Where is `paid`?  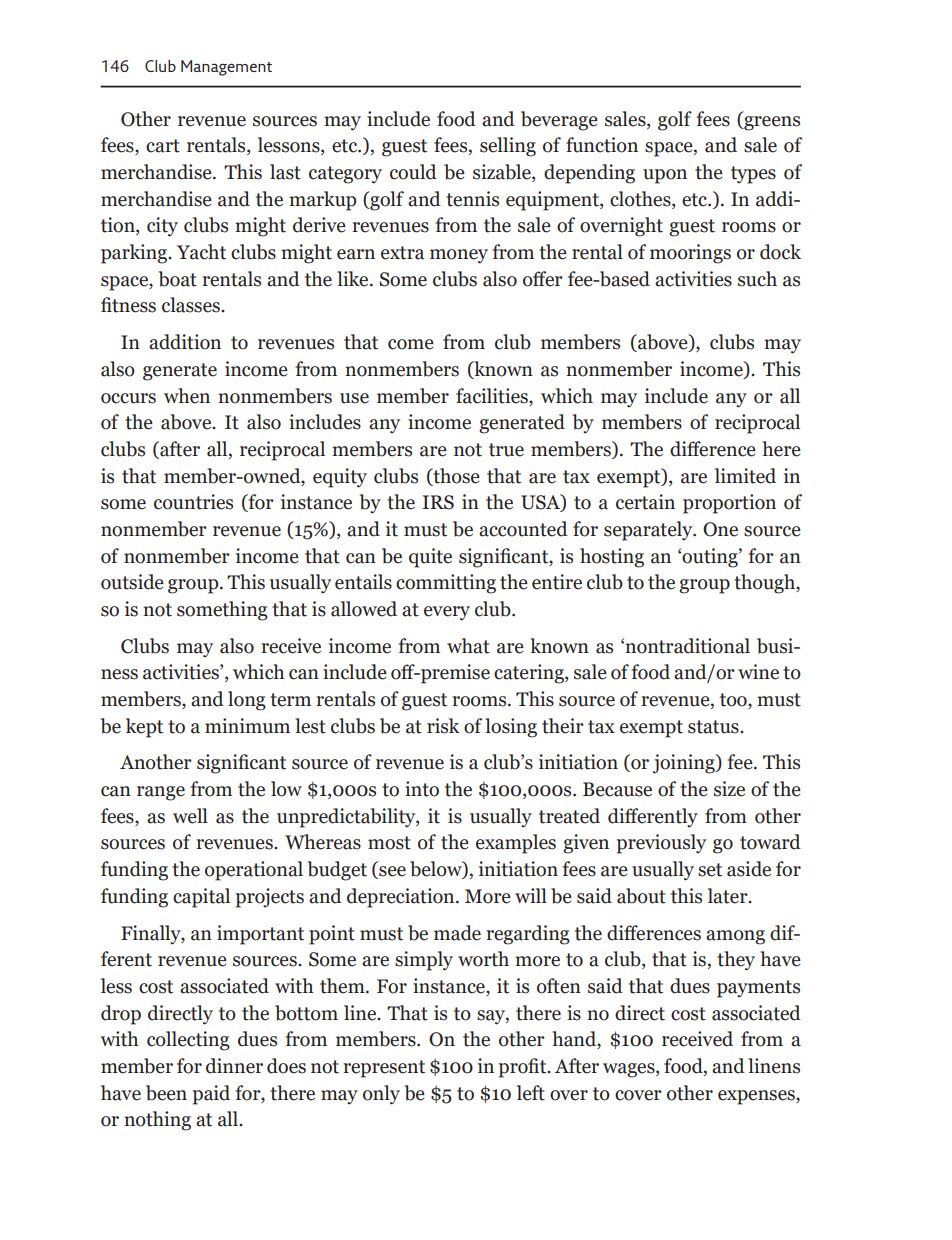 paid is located at coordinates (211, 1095).
